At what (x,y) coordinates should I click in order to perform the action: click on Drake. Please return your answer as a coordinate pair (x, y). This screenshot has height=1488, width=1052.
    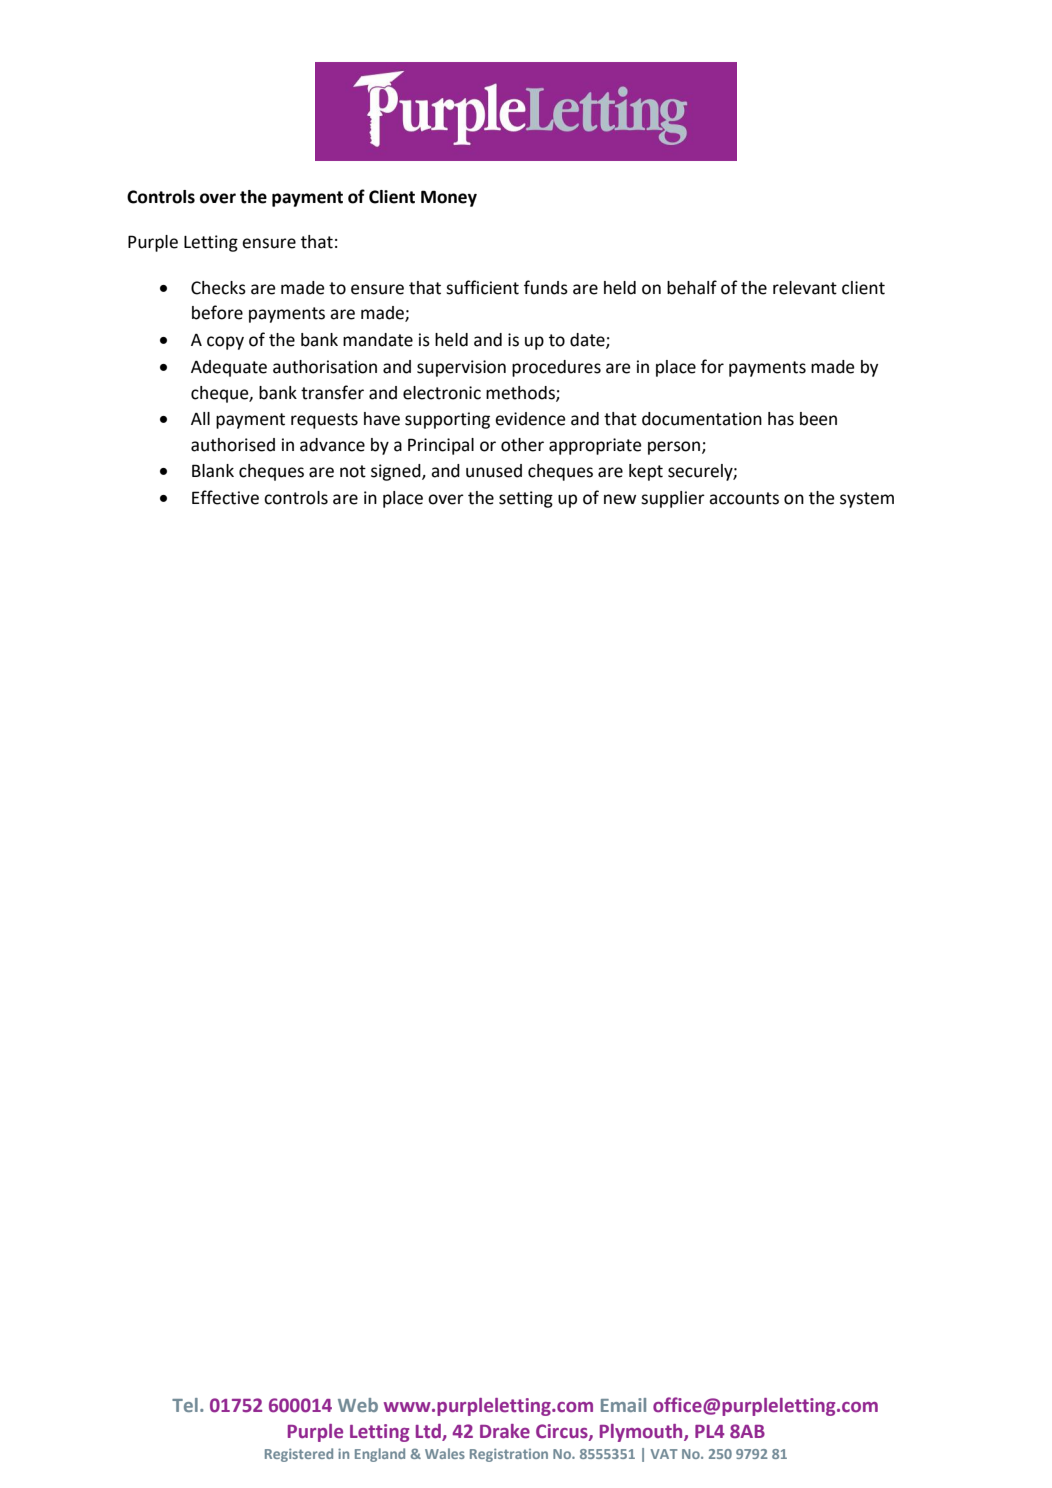
    Looking at the image, I should click on (505, 1431).
